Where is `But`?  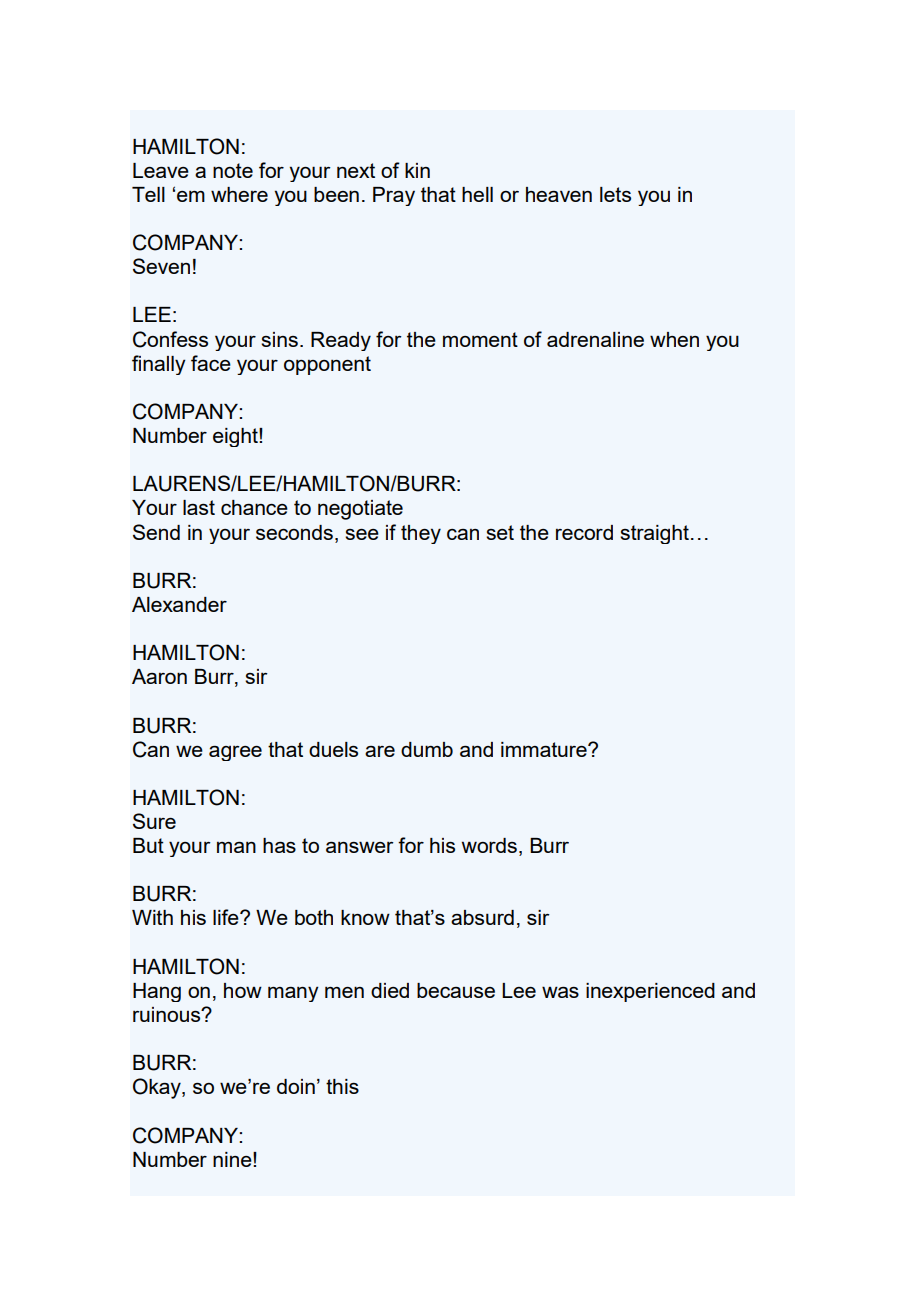
But is located at coordinates (148, 845).
